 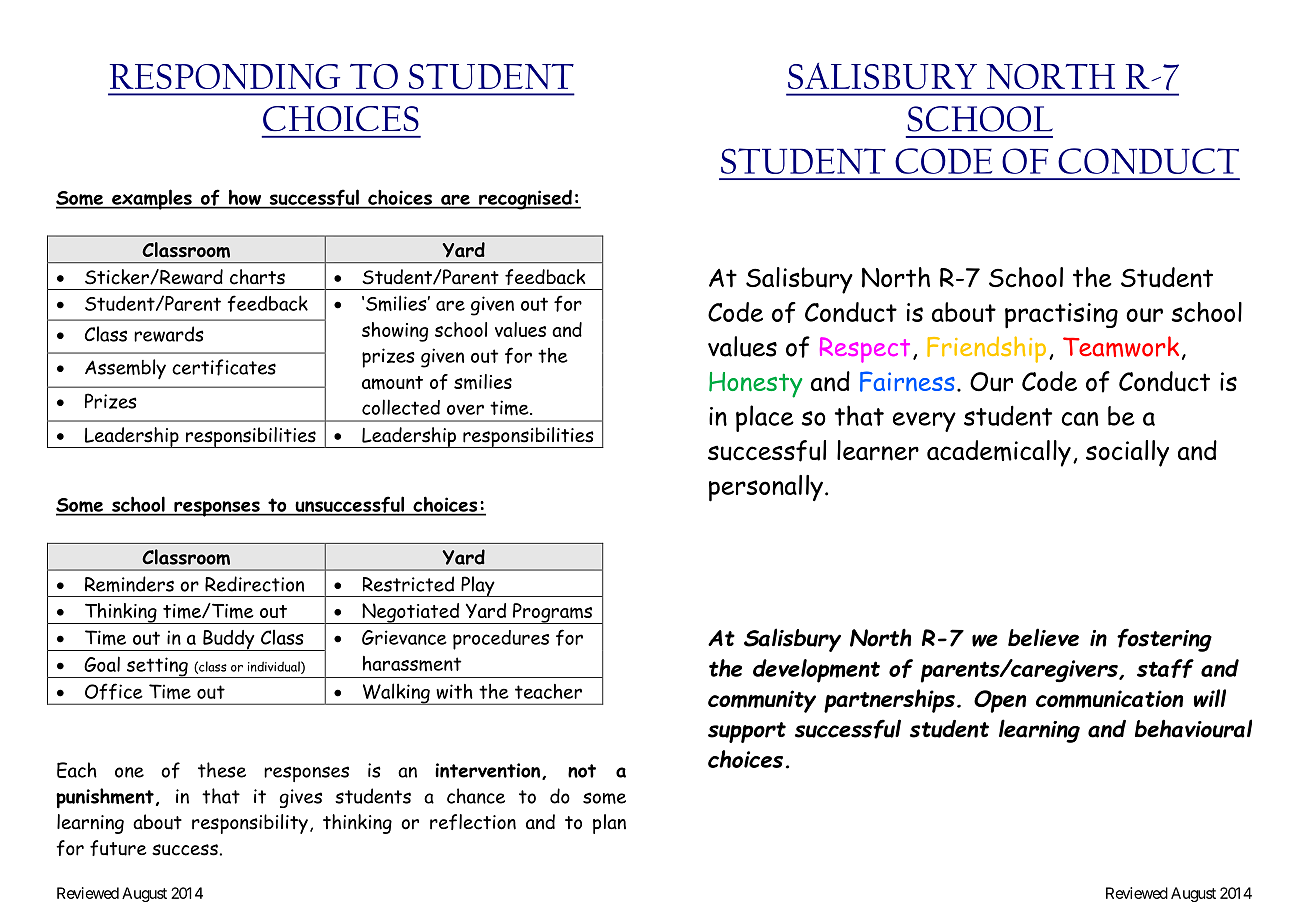 What do you see at coordinates (224, 367) in the document?
I see `certificates` at bounding box center [224, 367].
